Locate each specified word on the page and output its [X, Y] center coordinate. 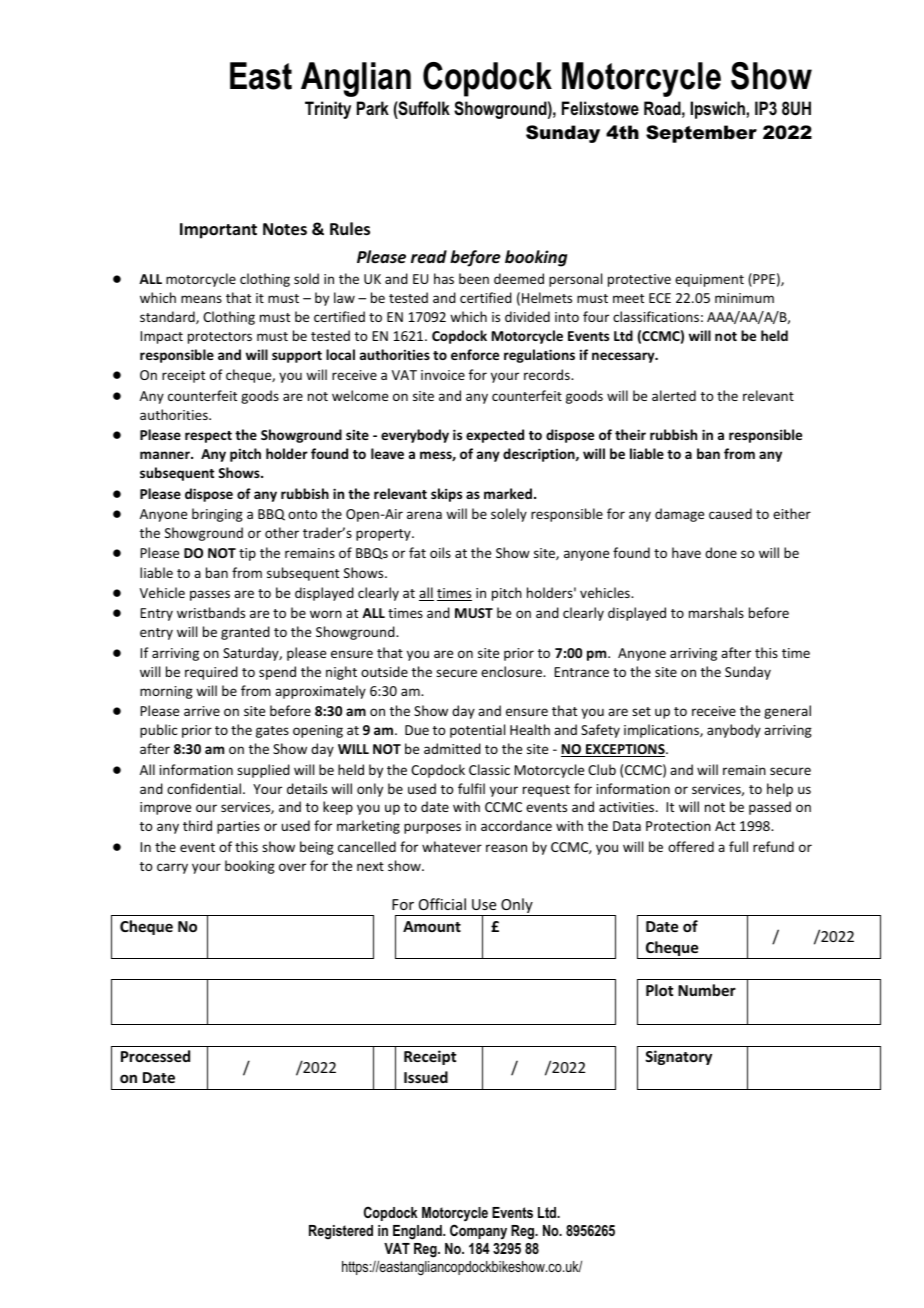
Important [218, 231]
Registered [341, 1232]
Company [478, 1232]
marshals [716, 612]
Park [373, 108]
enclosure [512, 671]
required [211, 673]
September [701, 134]
